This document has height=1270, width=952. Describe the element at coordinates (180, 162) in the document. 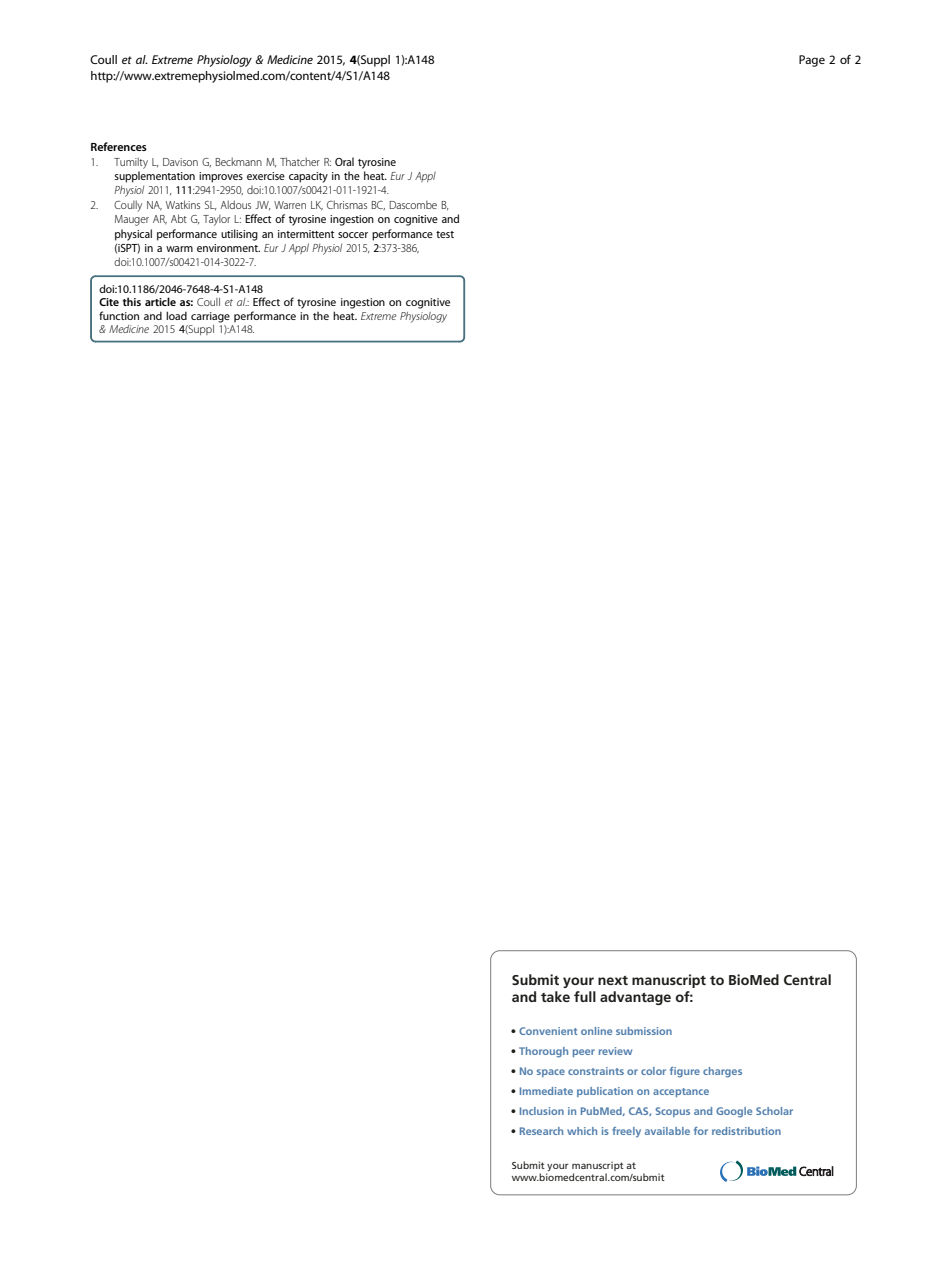

I see `Davison` at that location.
